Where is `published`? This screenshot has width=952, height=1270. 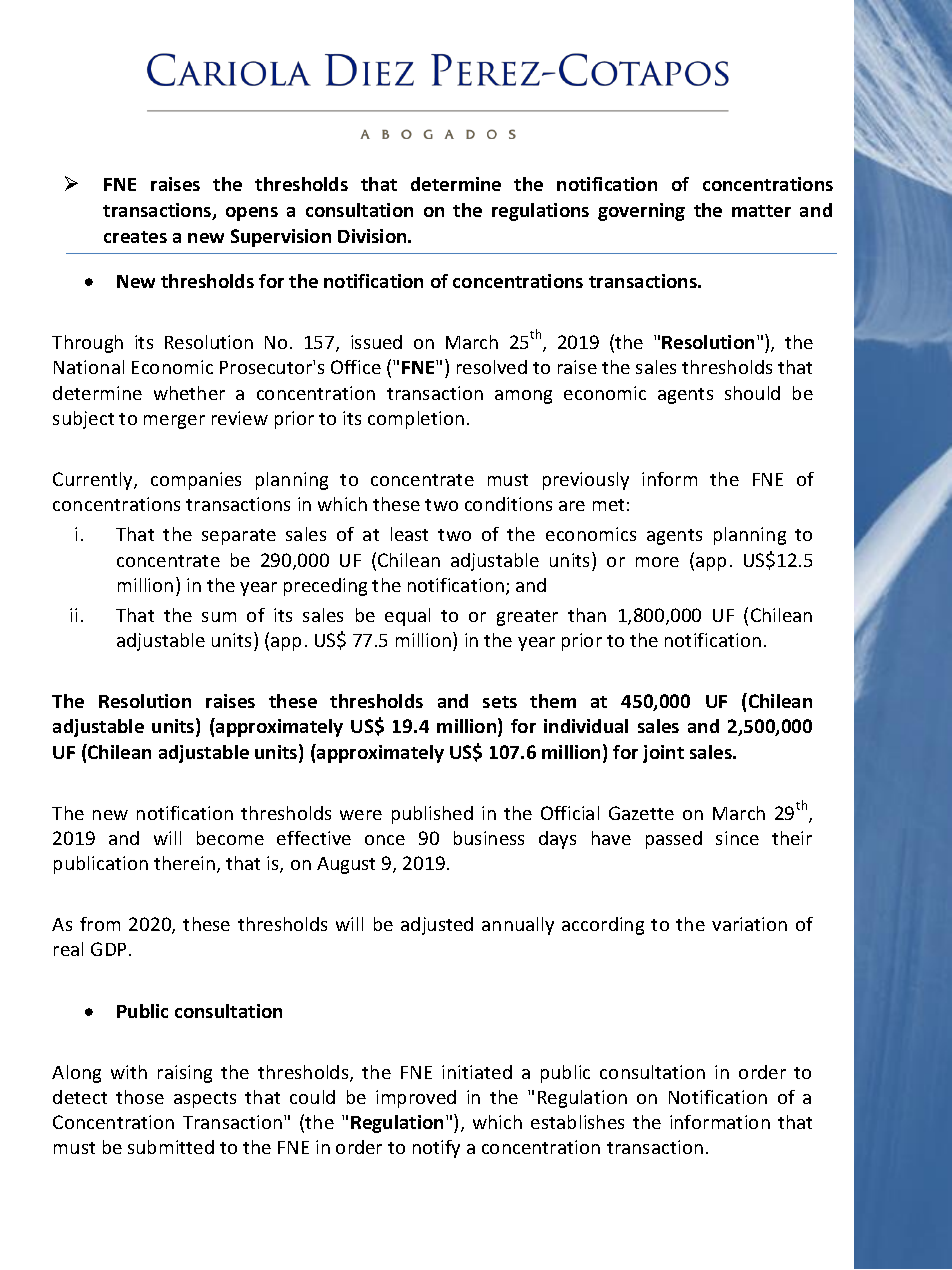
published is located at coordinates (432, 815).
